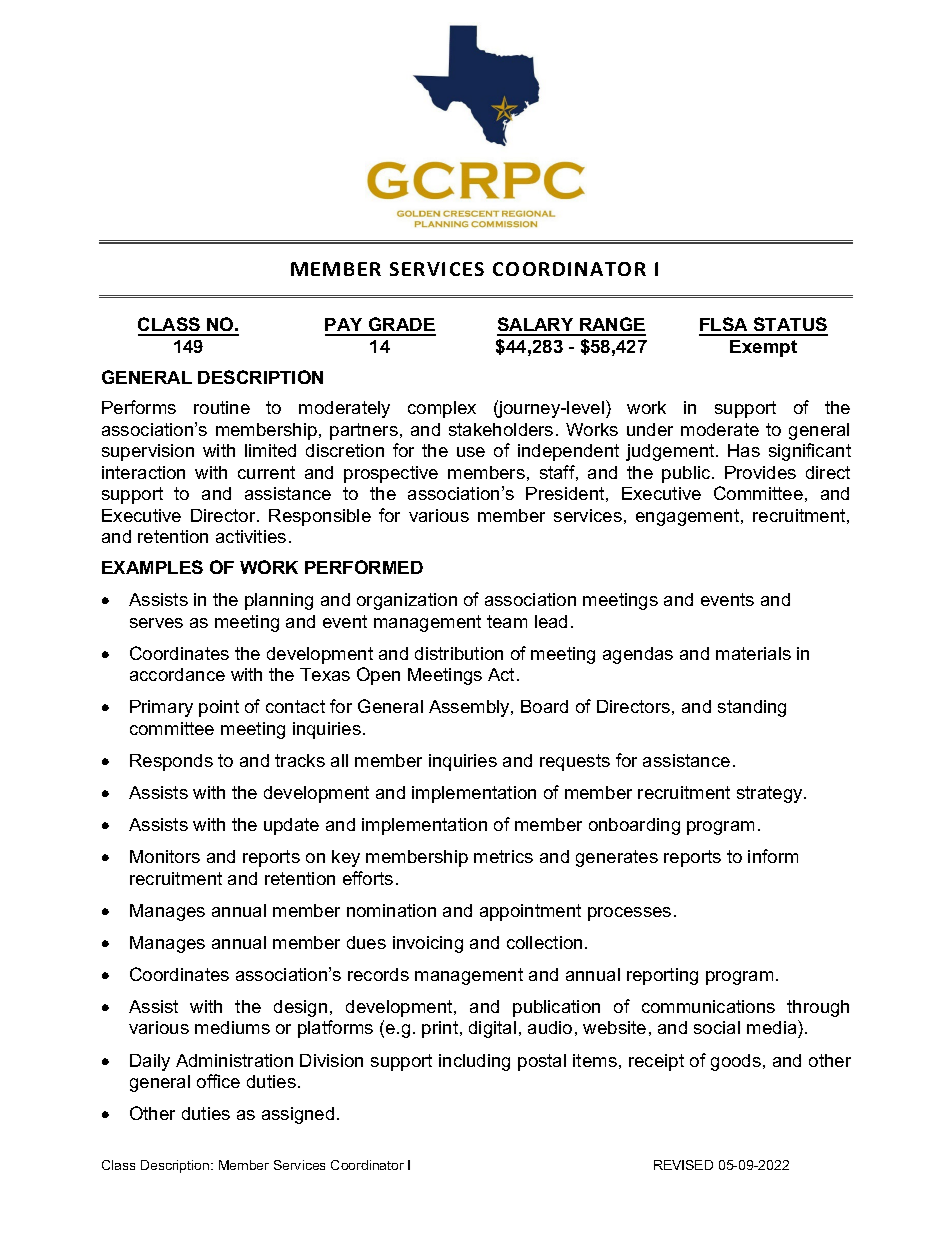 The image size is (952, 1233). What do you see at coordinates (222, 407) in the screenshot?
I see `routine` at bounding box center [222, 407].
